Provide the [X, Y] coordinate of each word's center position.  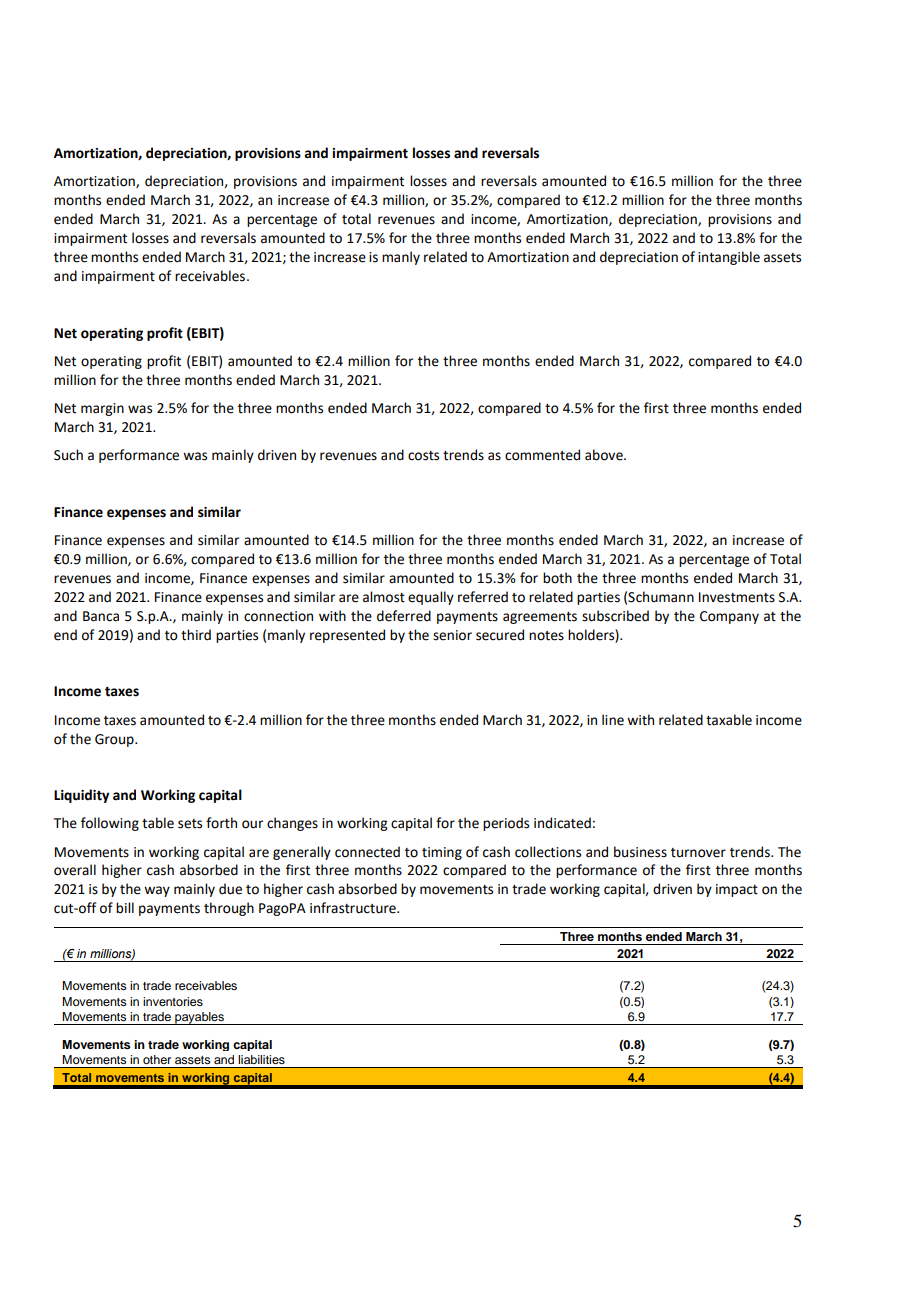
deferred [404, 616]
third [196, 635]
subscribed [615, 616]
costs [423, 456]
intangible [729, 258]
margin [102, 409]
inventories [173, 1001]
